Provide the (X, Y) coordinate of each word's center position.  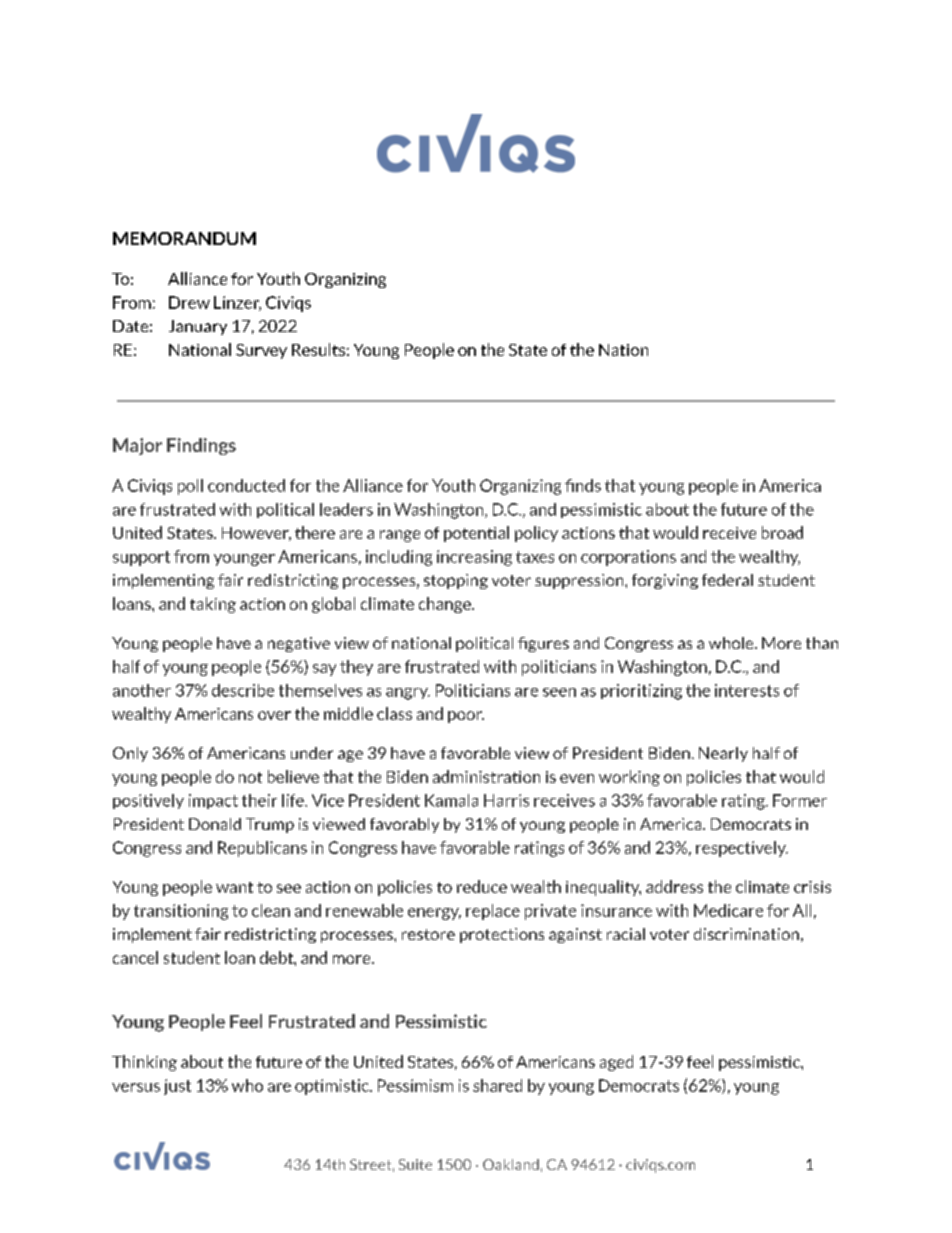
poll (190, 487)
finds (583, 485)
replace (493, 912)
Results (318, 349)
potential (476, 534)
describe (243, 690)
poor (466, 717)
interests (747, 690)
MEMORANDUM (184, 238)
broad (782, 532)
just (177, 1087)
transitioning (181, 912)
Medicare (728, 910)
